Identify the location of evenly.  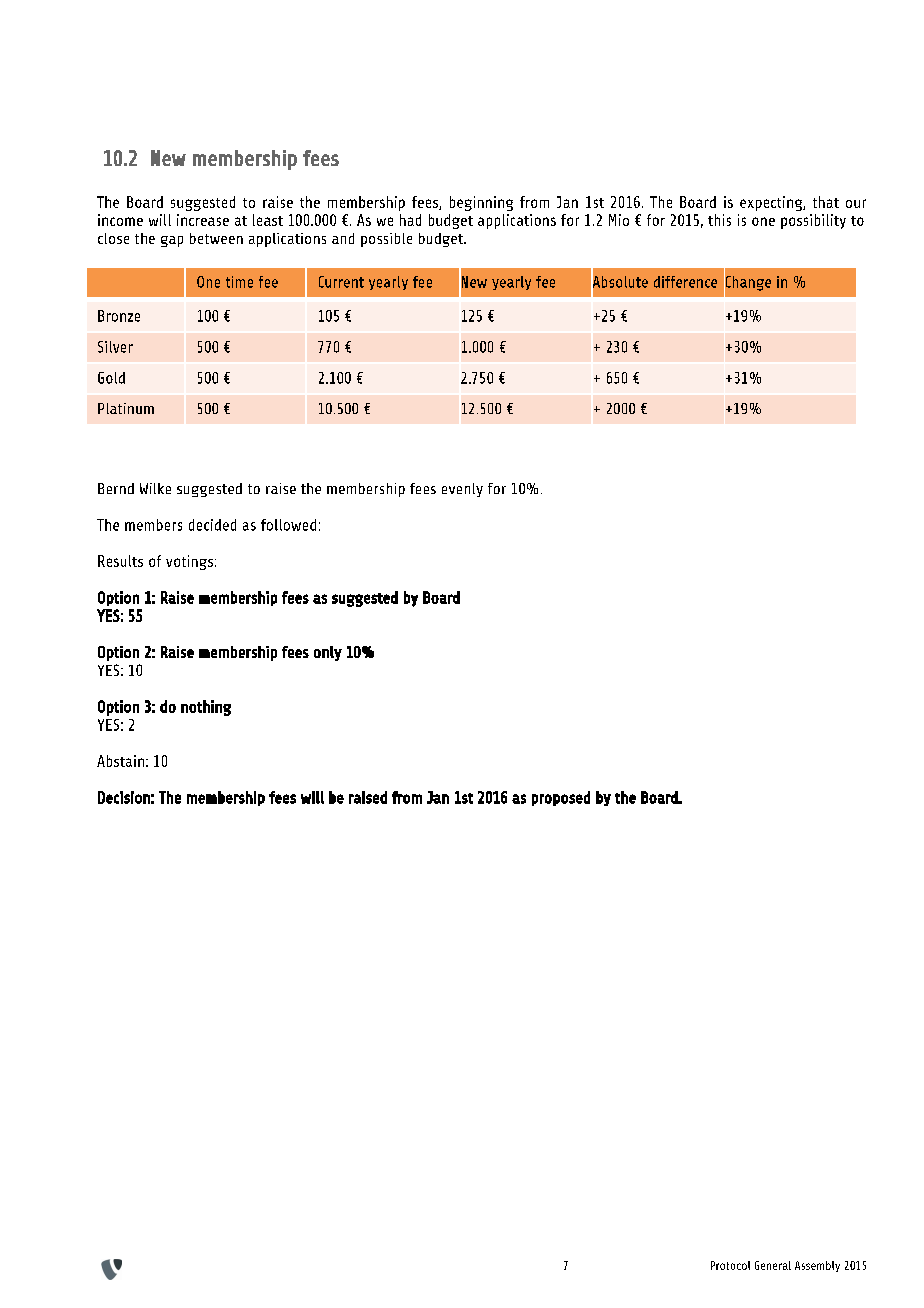
(462, 490).
